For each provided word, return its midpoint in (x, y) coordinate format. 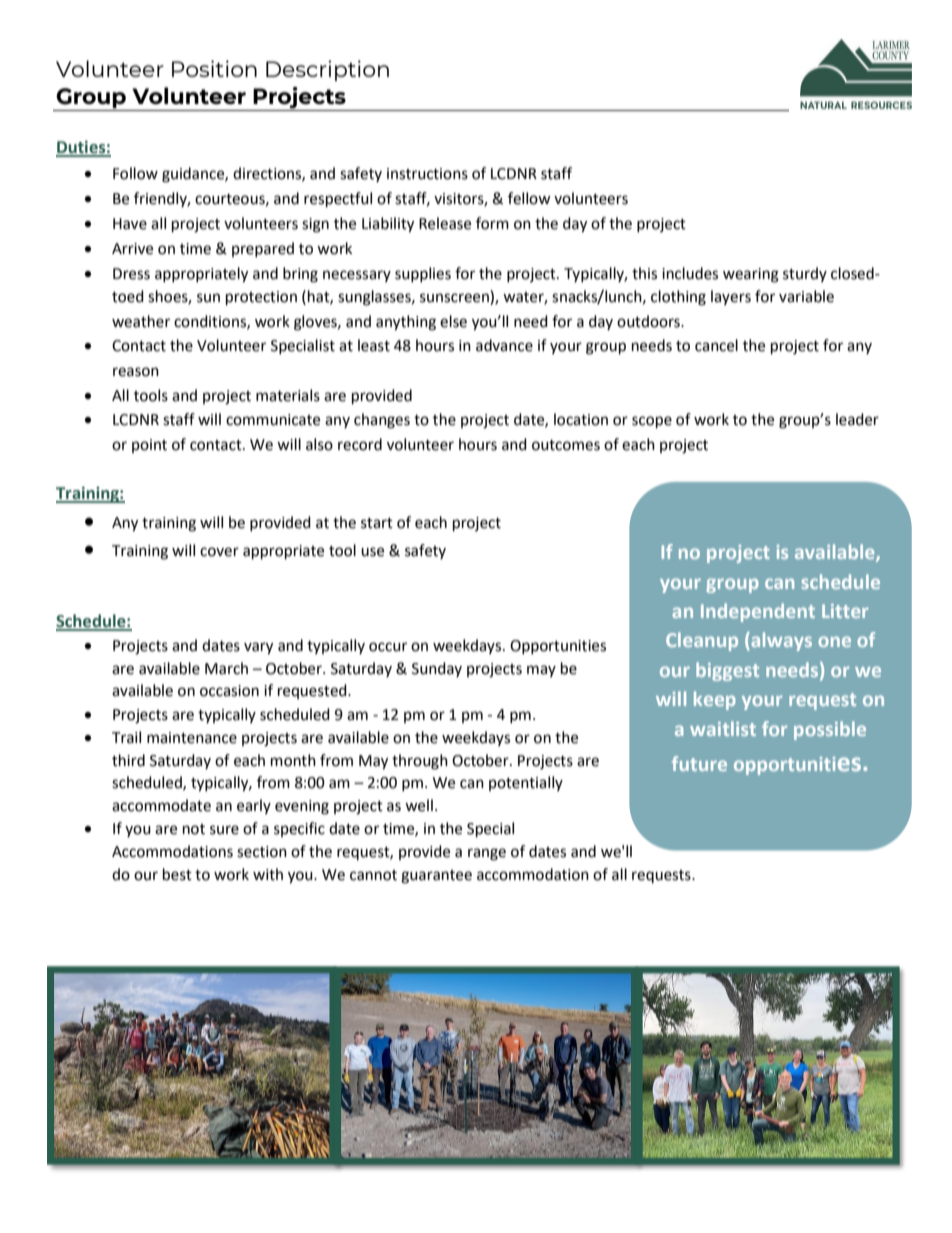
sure (224, 830)
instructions (427, 174)
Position (214, 68)
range (487, 854)
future (699, 763)
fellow (529, 198)
